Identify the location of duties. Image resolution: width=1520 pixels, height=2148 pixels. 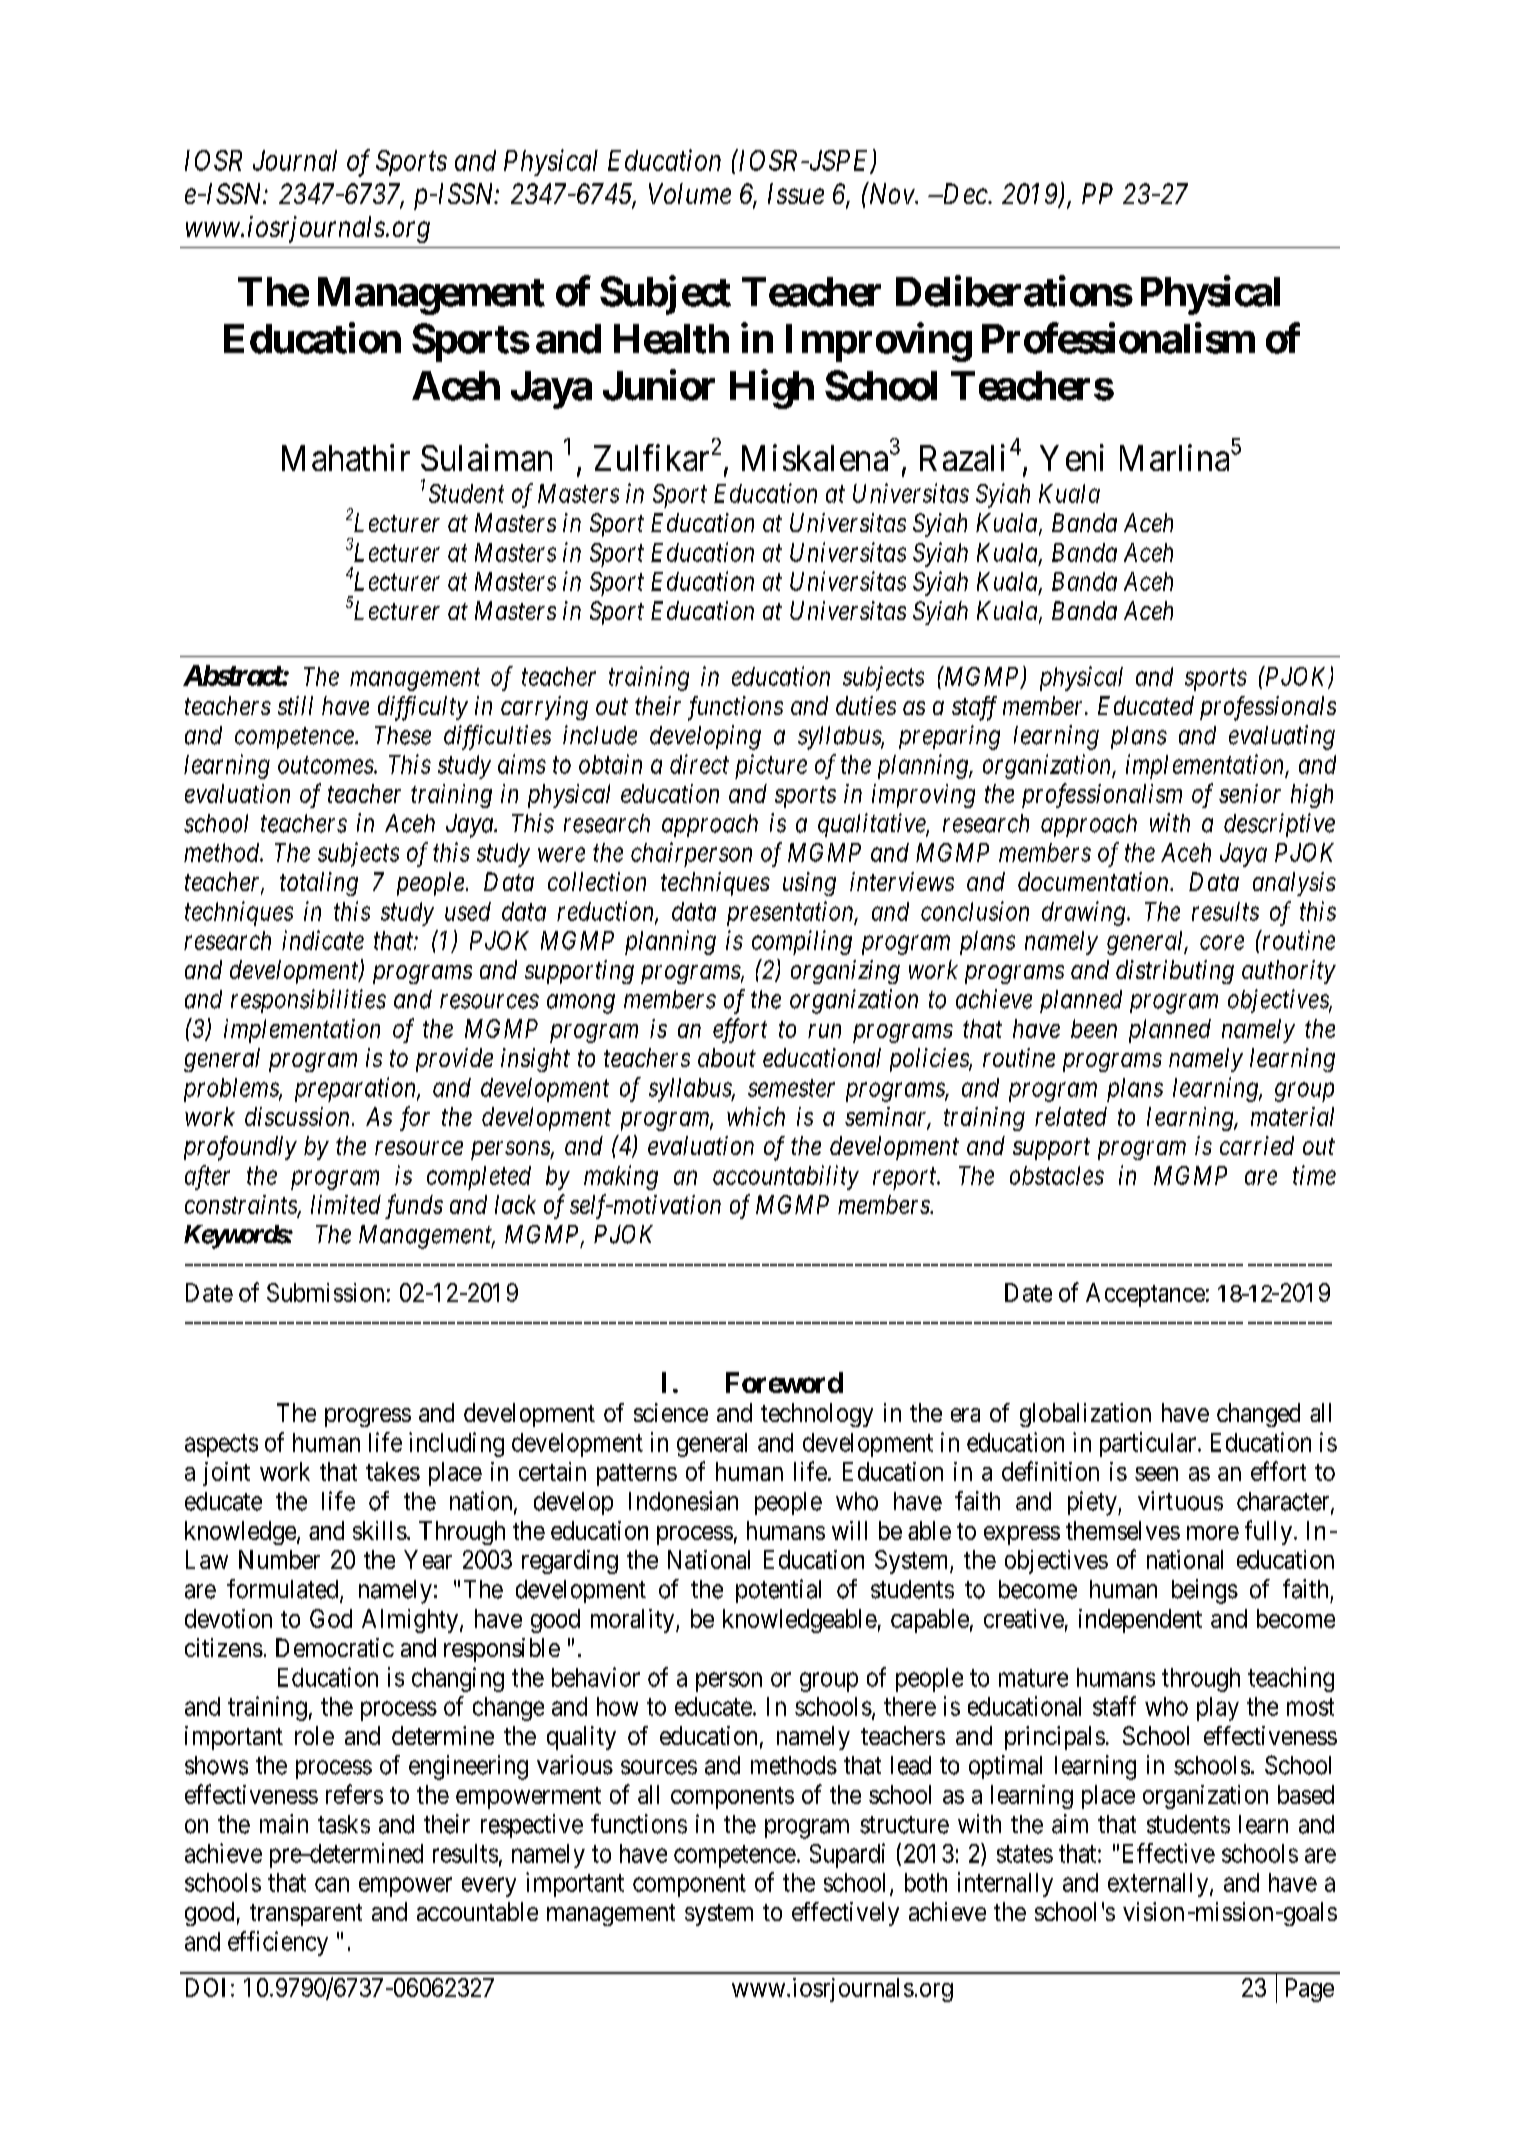
(866, 705).
